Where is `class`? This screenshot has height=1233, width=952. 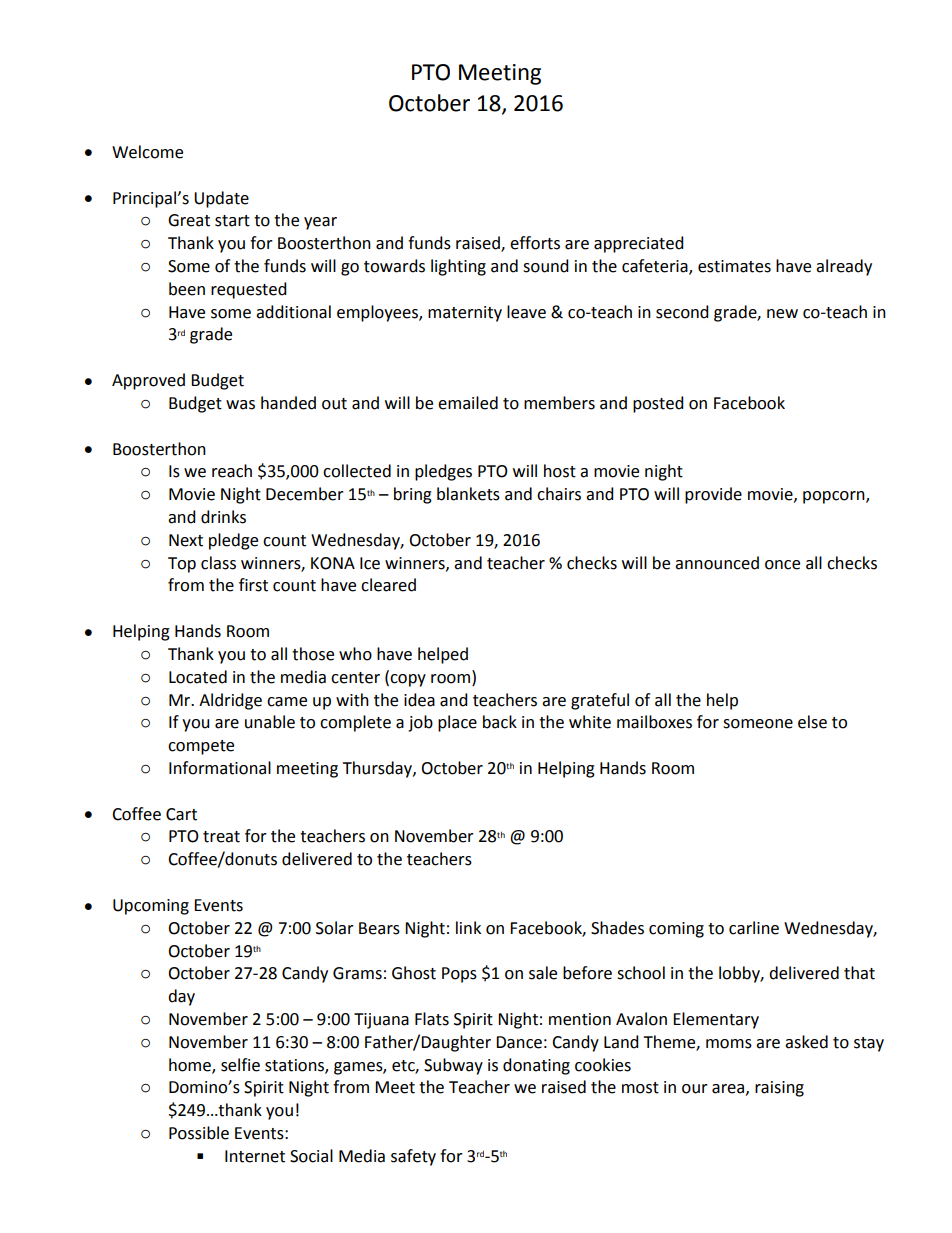 class is located at coordinates (218, 563).
